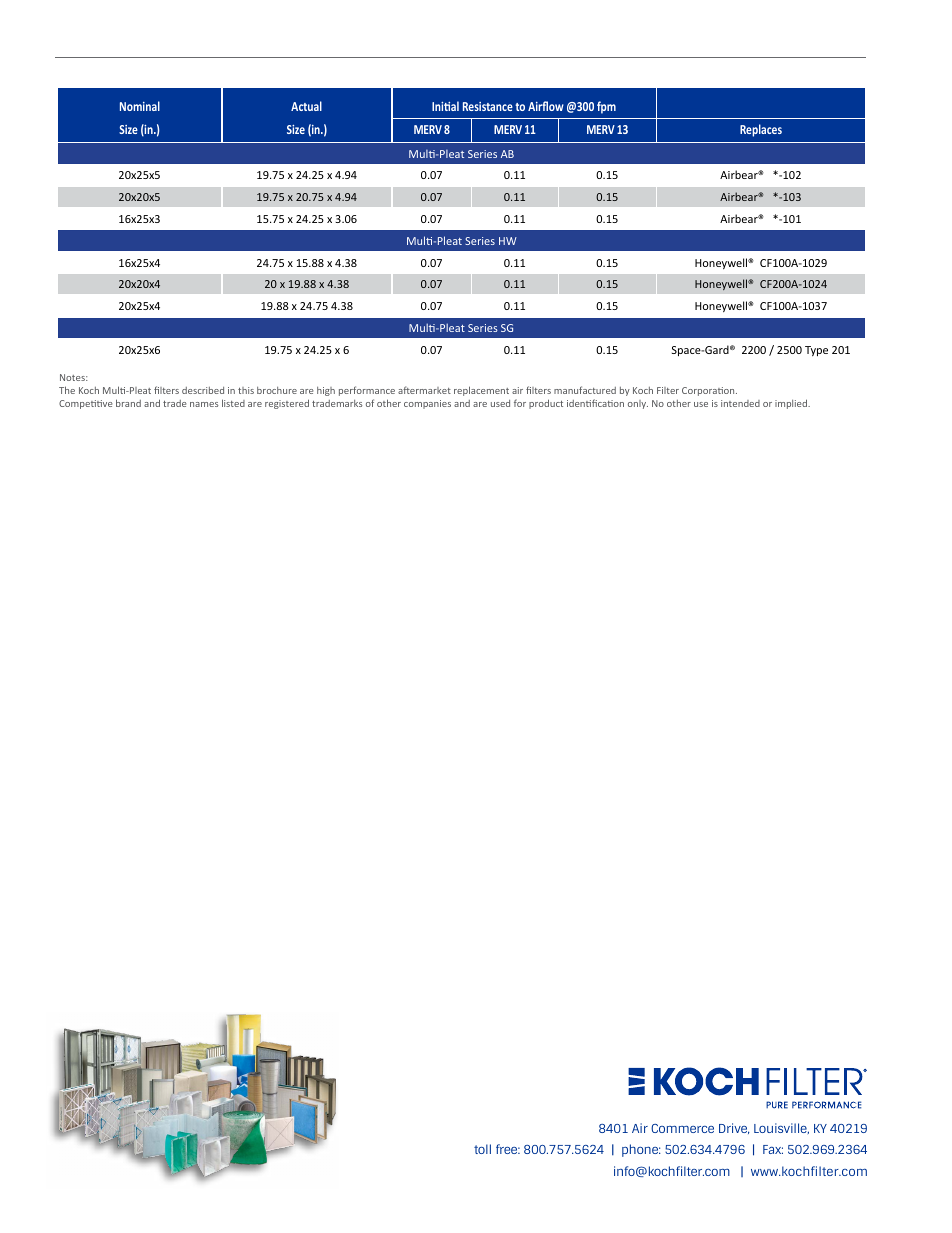  I want to click on companies, so click(427, 404).
